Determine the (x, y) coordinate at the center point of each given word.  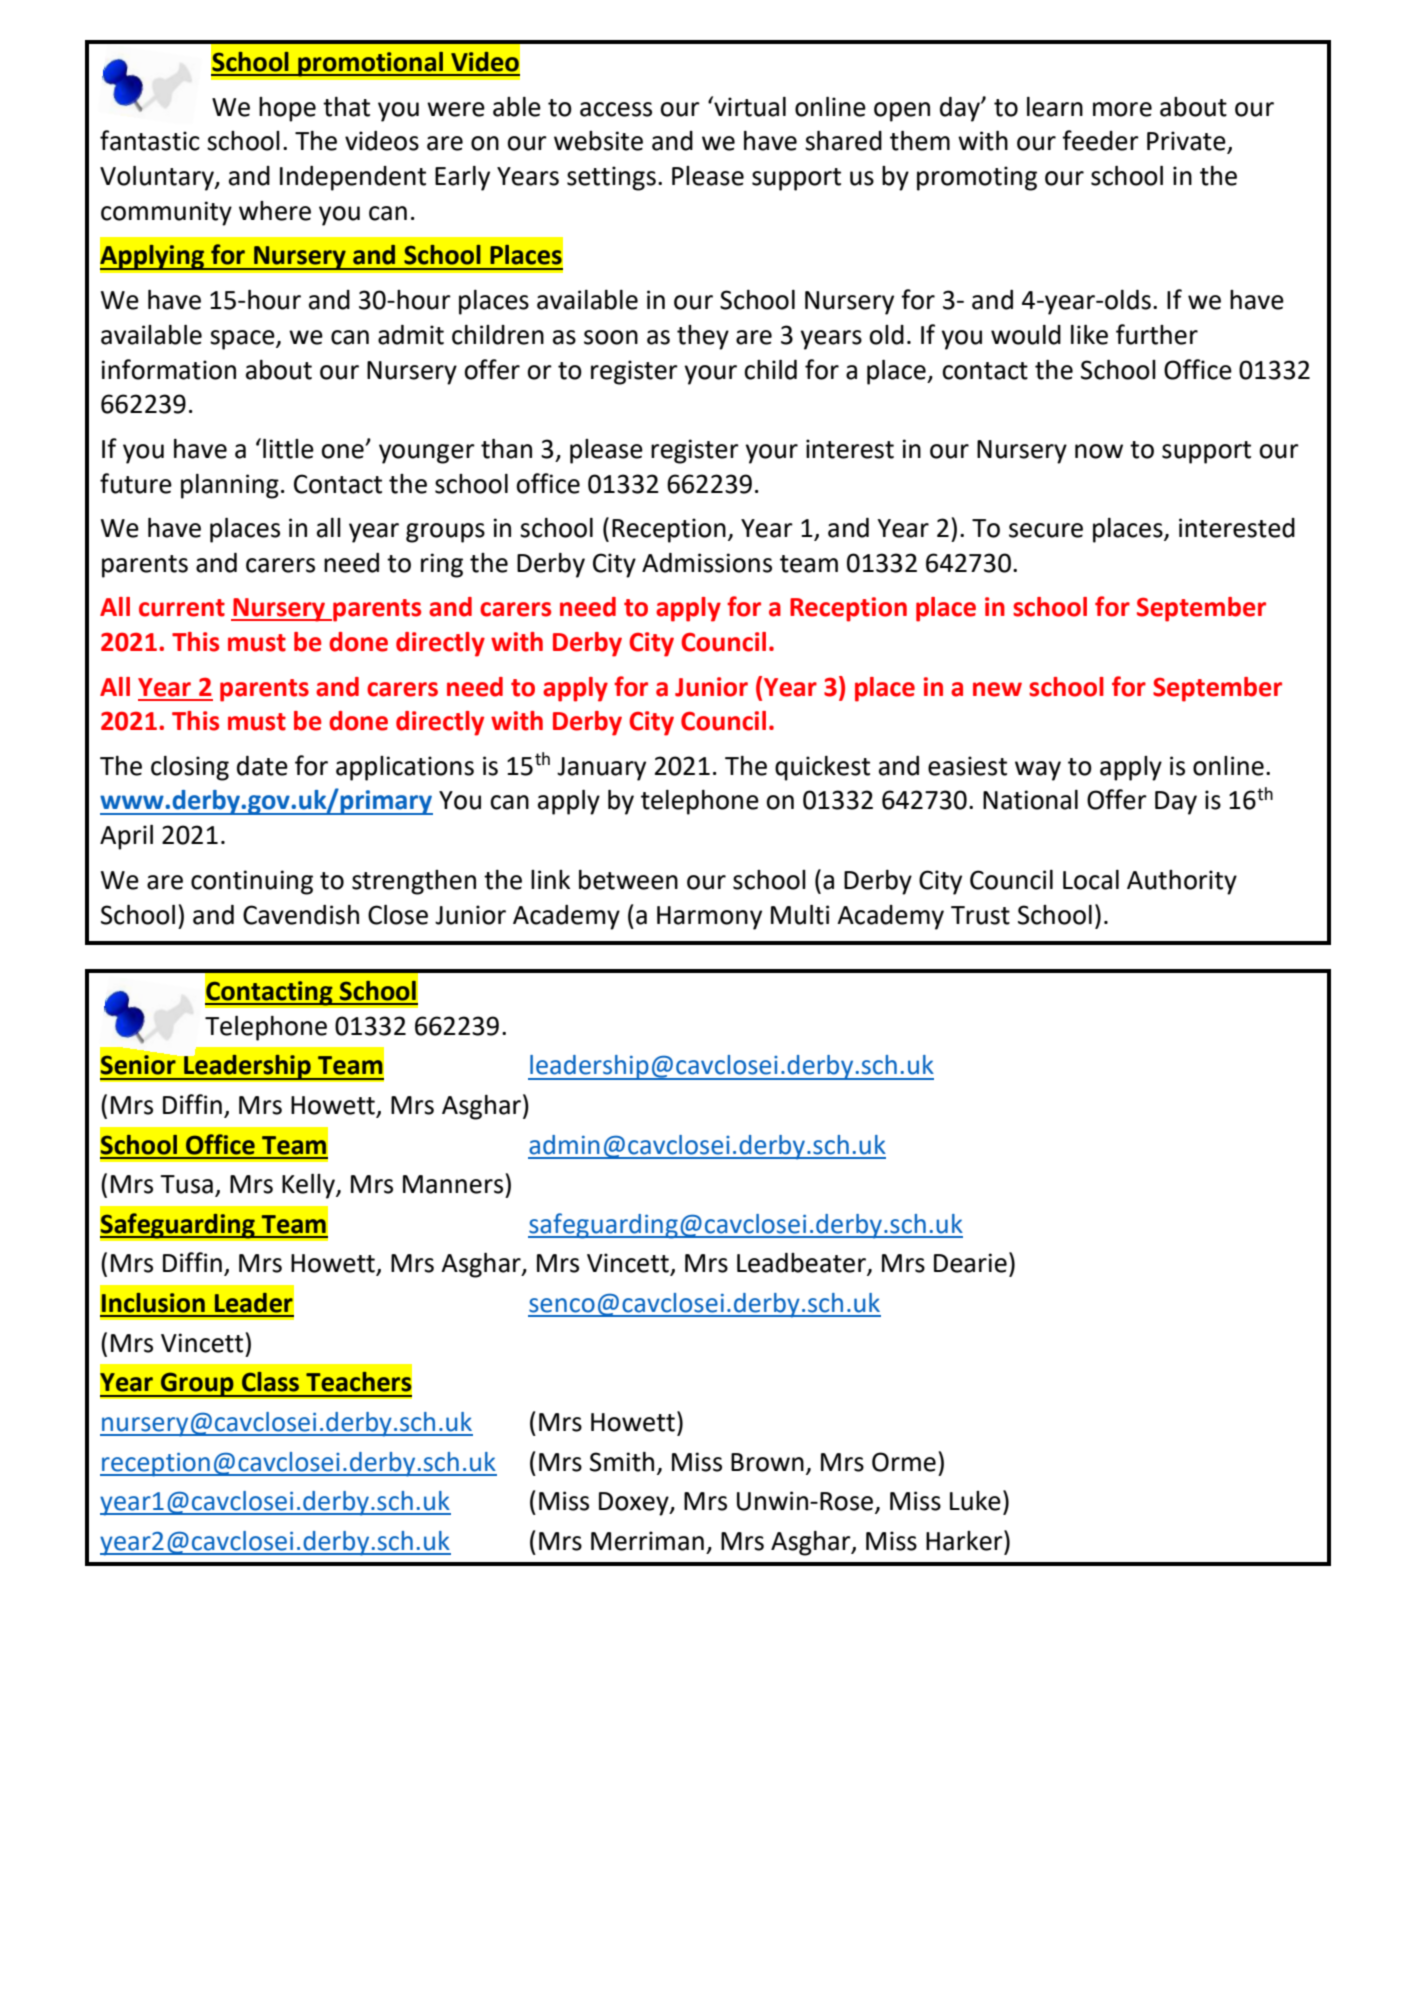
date (262, 766)
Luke (975, 1501)
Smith (622, 1462)
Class (270, 1382)
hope (287, 109)
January (601, 769)
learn (1055, 107)
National (1030, 800)
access (616, 109)
